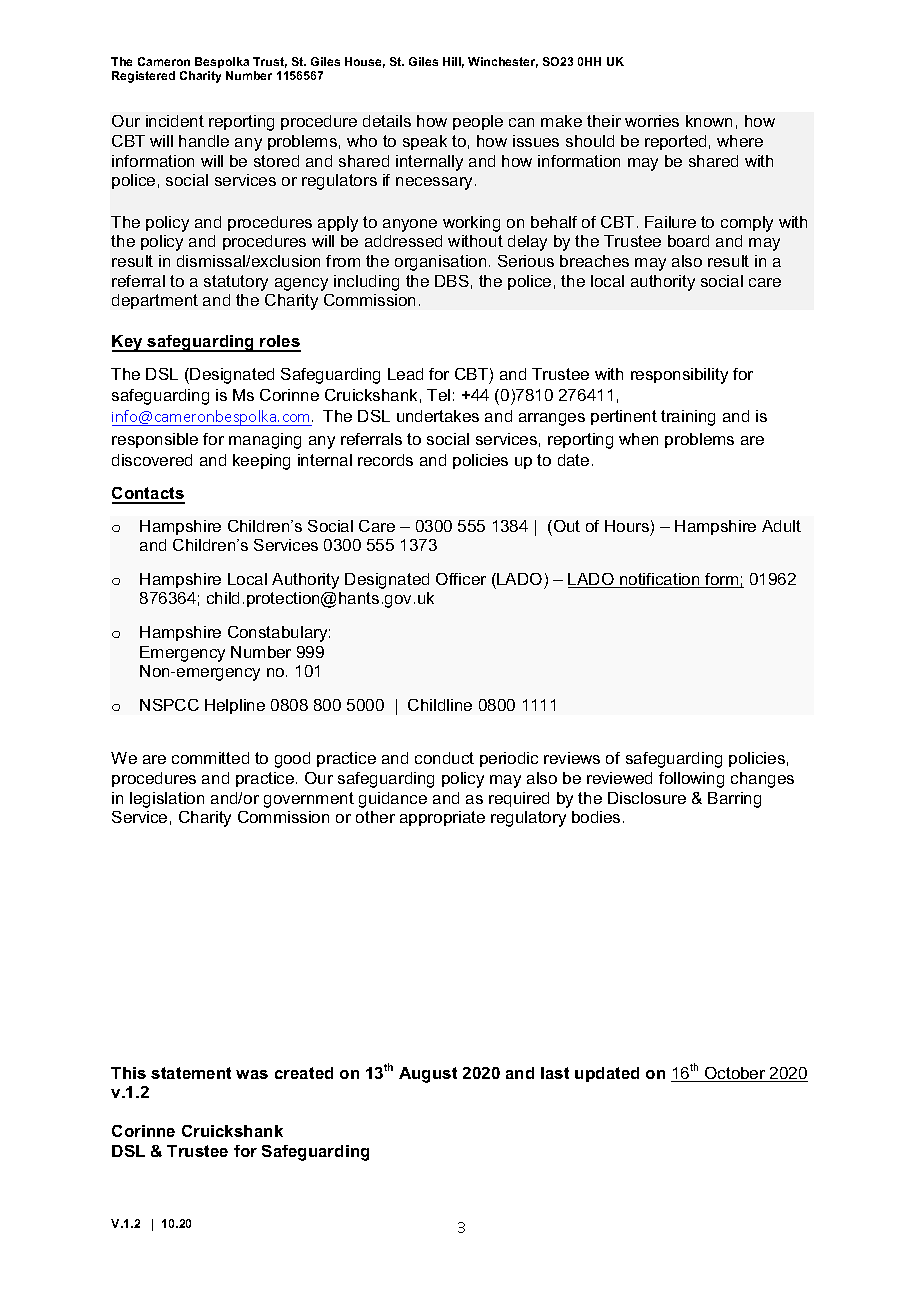 This image has width=924, height=1308. What do you see at coordinates (155, 301) in the image?
I see `department` at bounding box center [155, 301].
